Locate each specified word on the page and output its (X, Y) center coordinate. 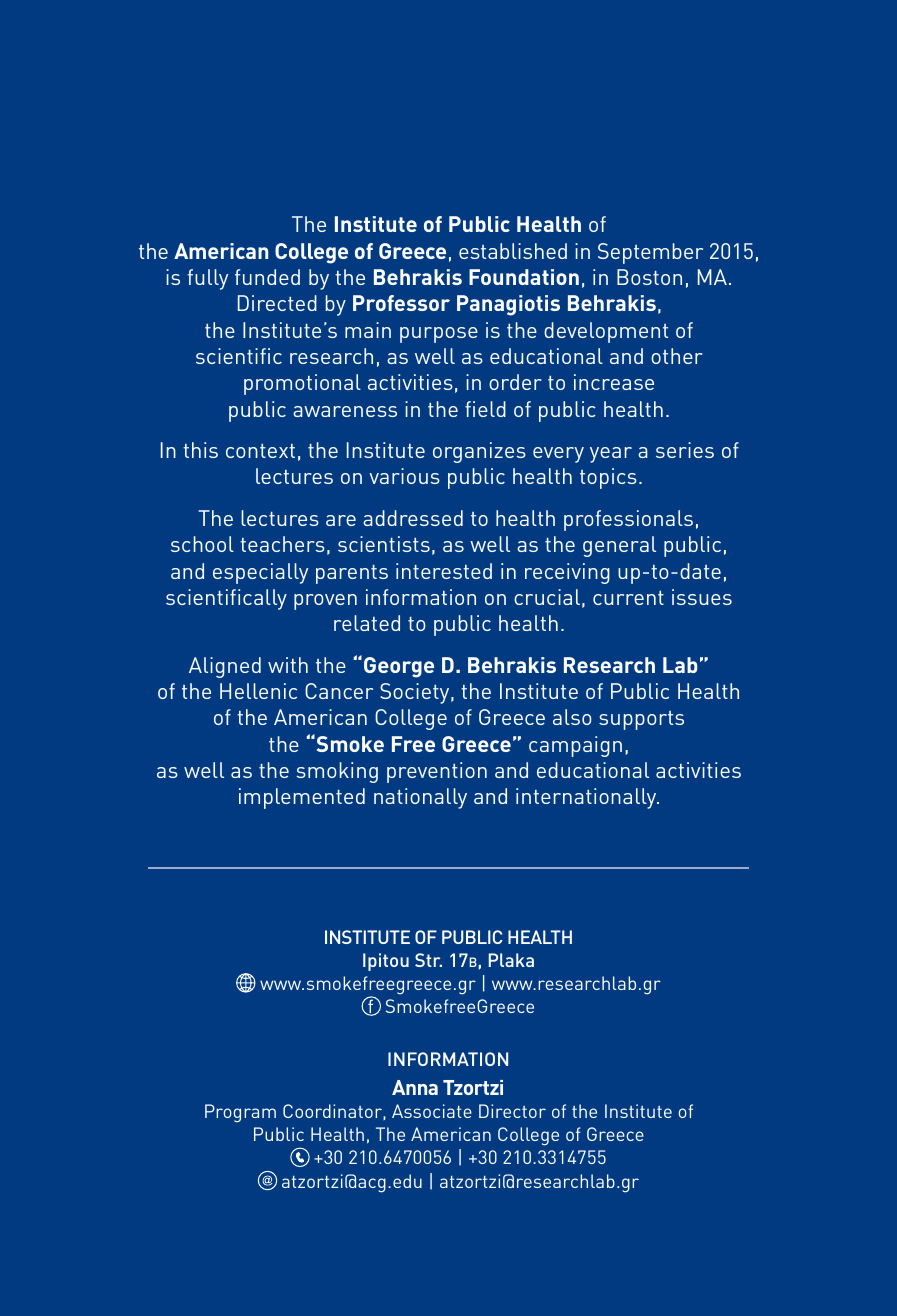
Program (240, 1113)
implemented (302, 798)
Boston (649, 277)
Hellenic (258, 691)
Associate (432, 1111)
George (399, 667)
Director (512, 1111)
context (260, 451)
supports (641, 720)
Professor (401, 303)
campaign (575, 746)
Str (428, 960)
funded (267, 277)
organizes (479, 452)
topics (608, 478)
